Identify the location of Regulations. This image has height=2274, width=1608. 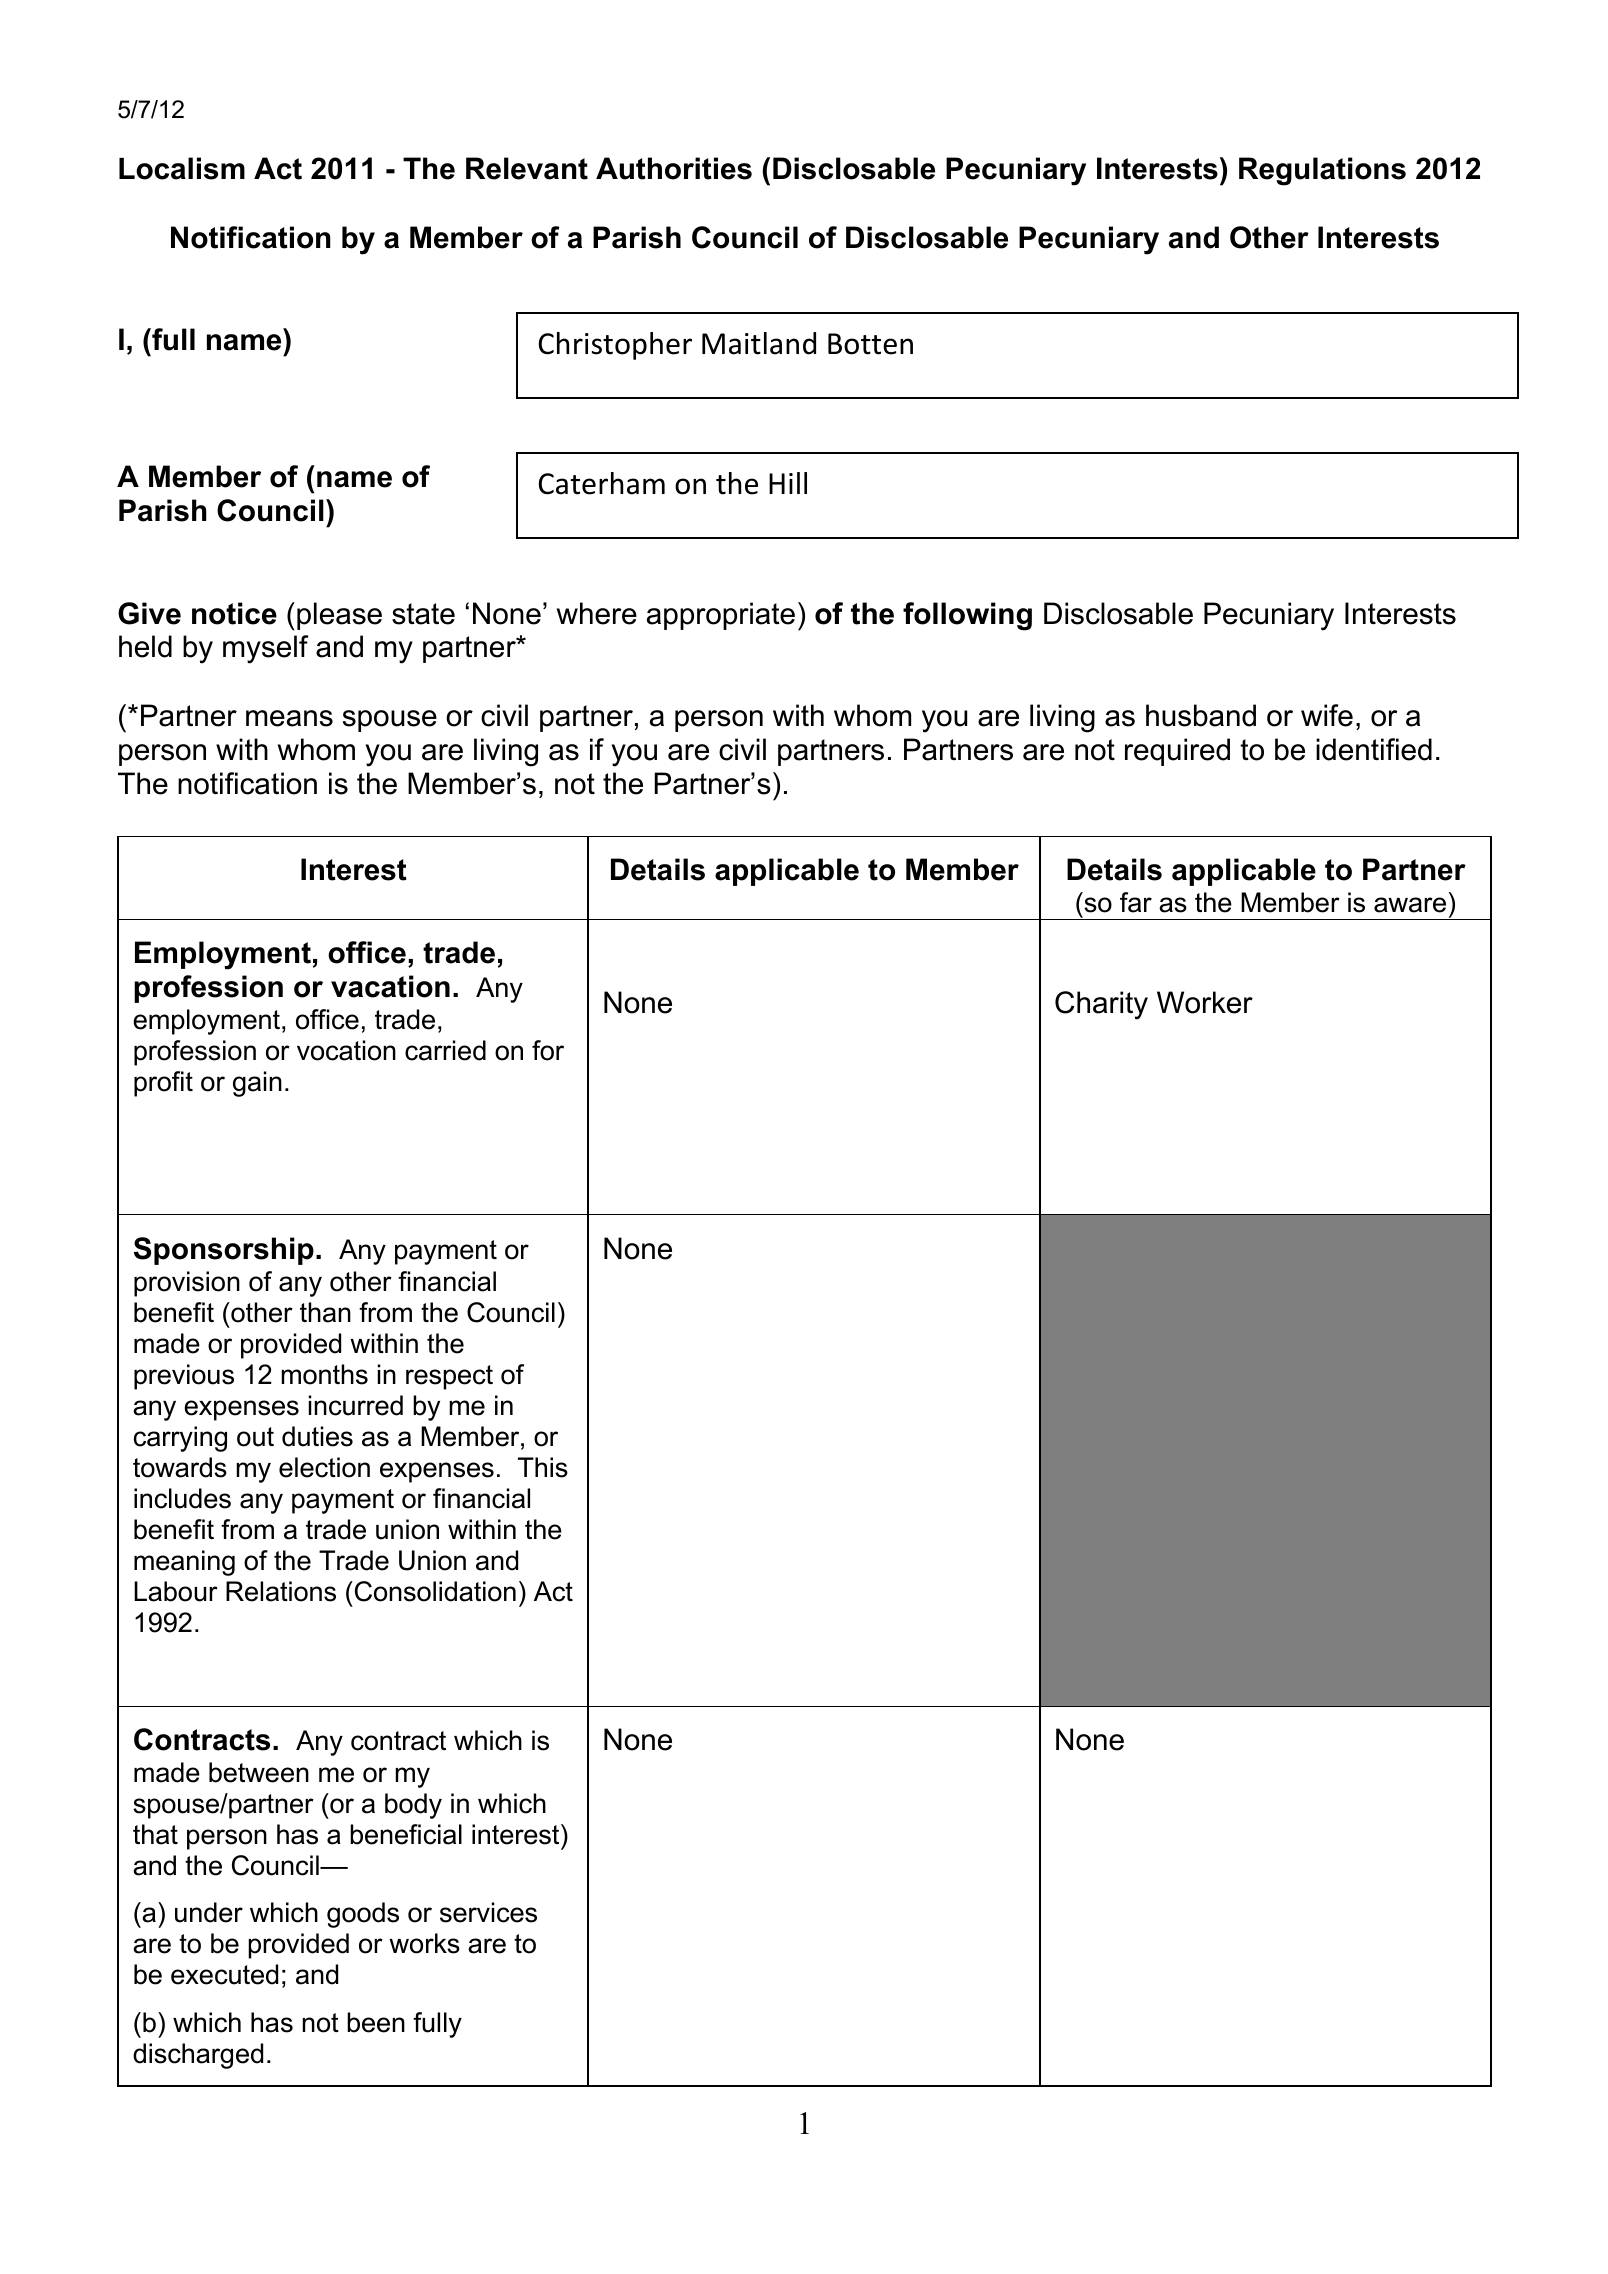
(1322, 171).
